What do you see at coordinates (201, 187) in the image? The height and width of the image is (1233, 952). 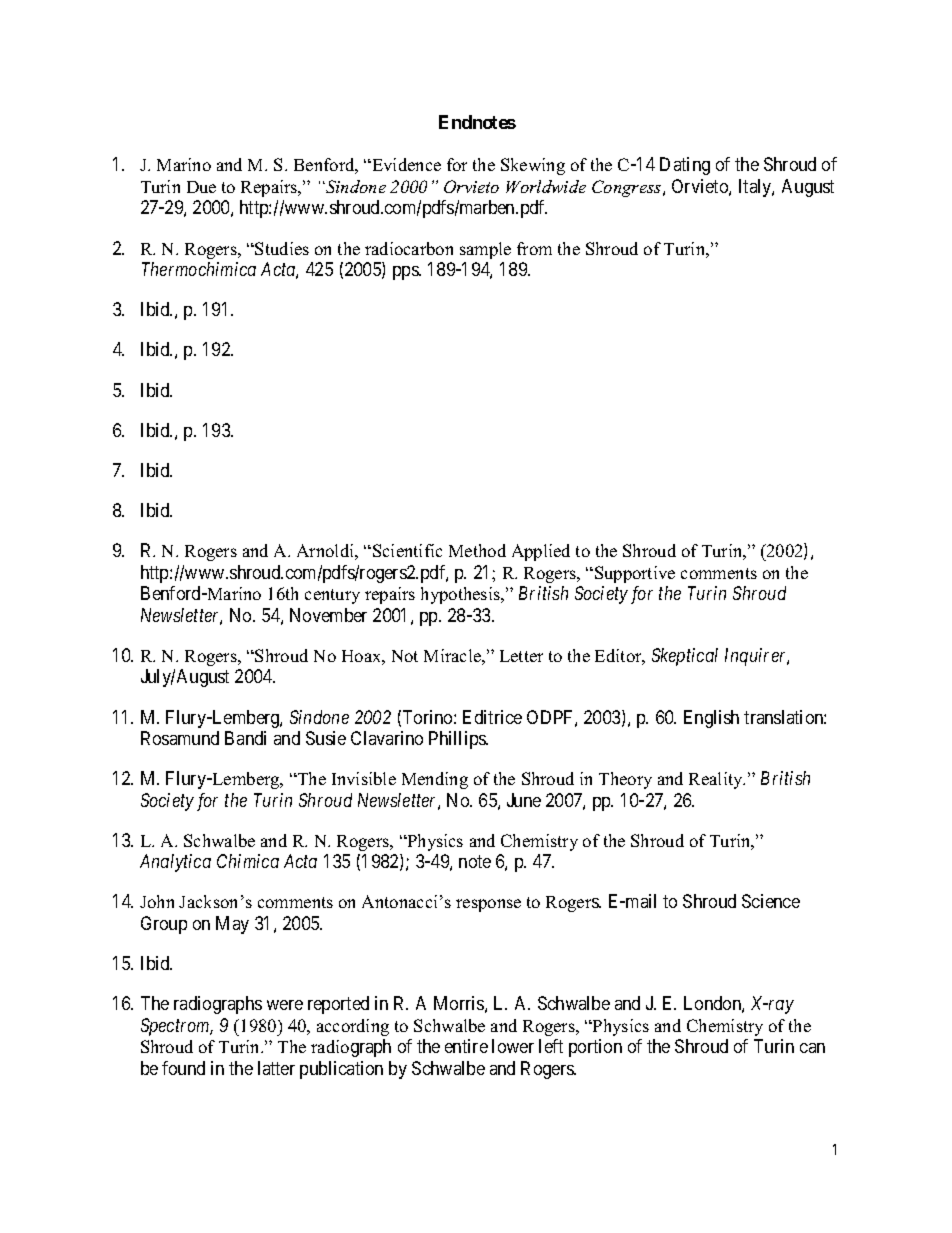 I see `Due` at bounding box center [201, 187].
